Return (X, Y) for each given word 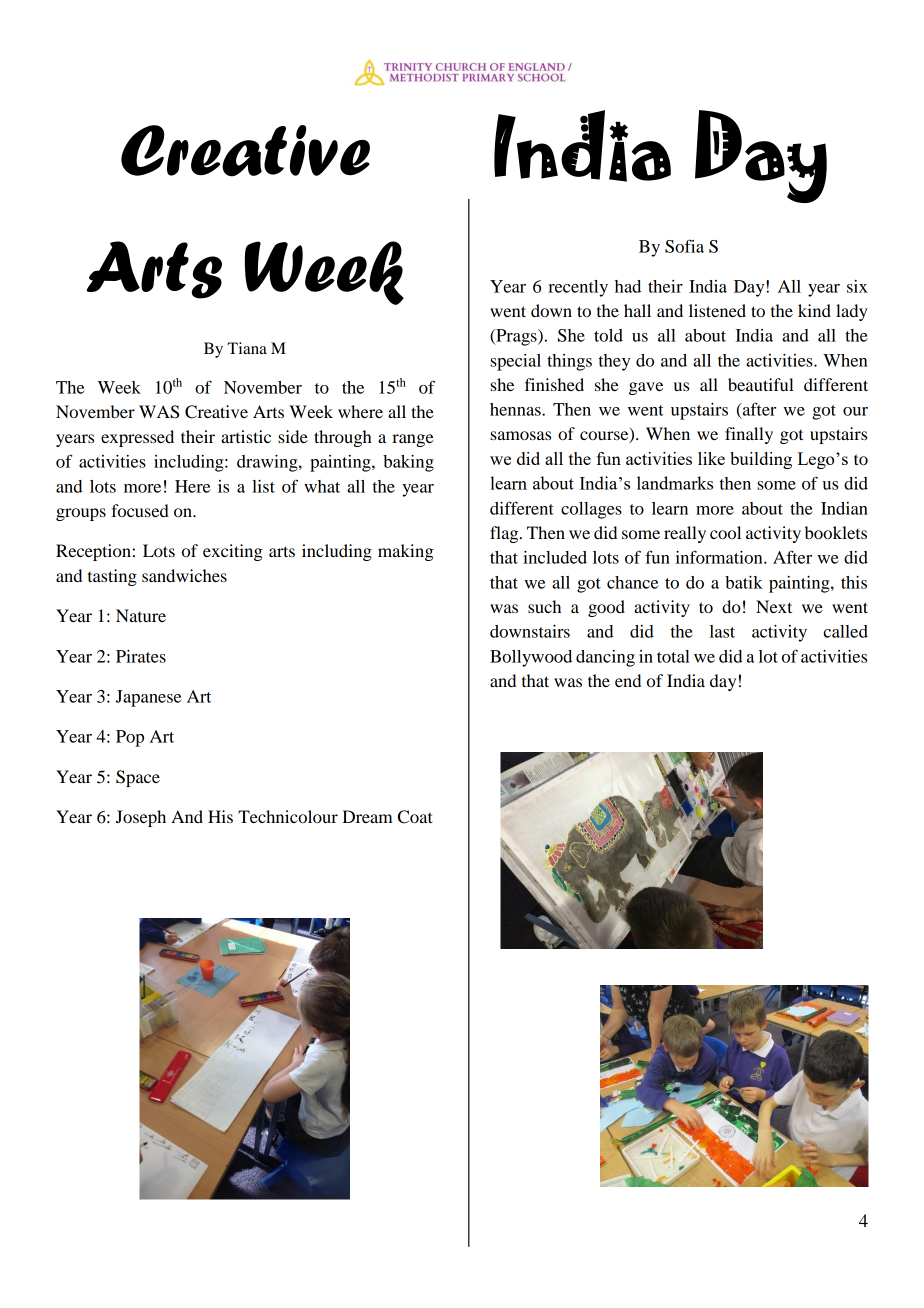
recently (578, 288)
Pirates (141, 656)
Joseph (141, 818)
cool (725, 532)
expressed (137, 438)
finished (554, 384)
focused (140, 510)
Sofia (684, 246)
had (628, 286)
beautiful (761, 384)
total (673, 656)
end (628, 680)
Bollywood (531, 658)
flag (505, 534)
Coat (415, 817)
